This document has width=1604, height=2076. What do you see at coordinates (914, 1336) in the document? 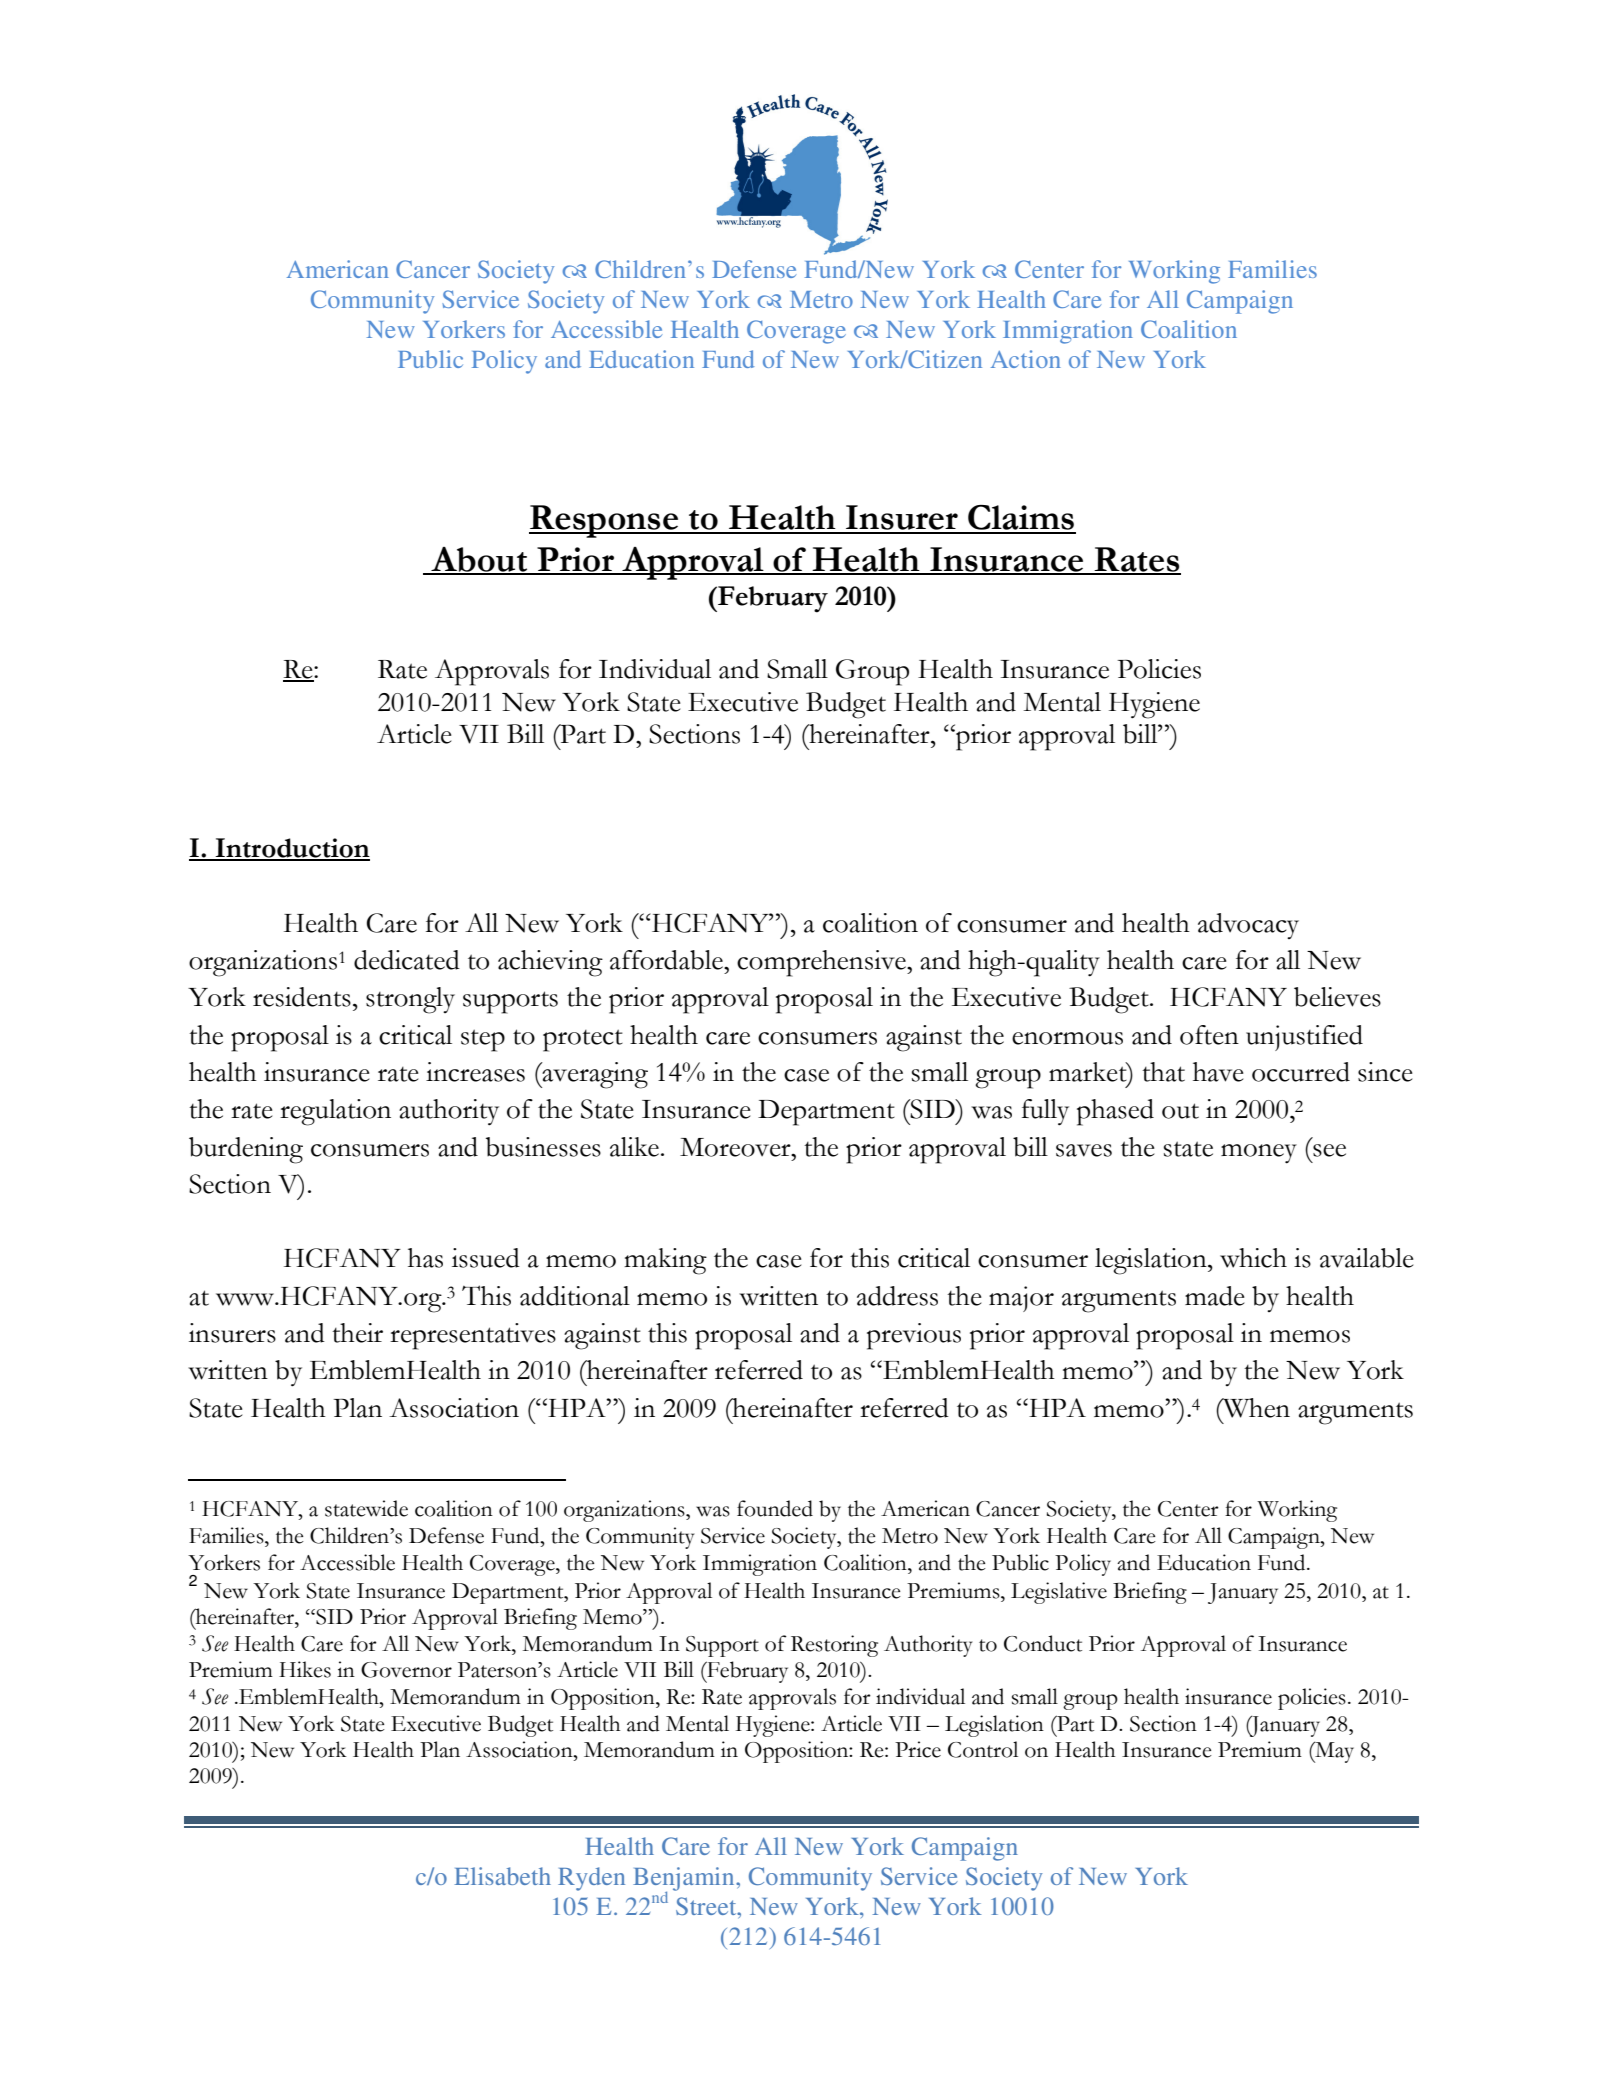
I see `previous` at bounding box center [914, 1336].
